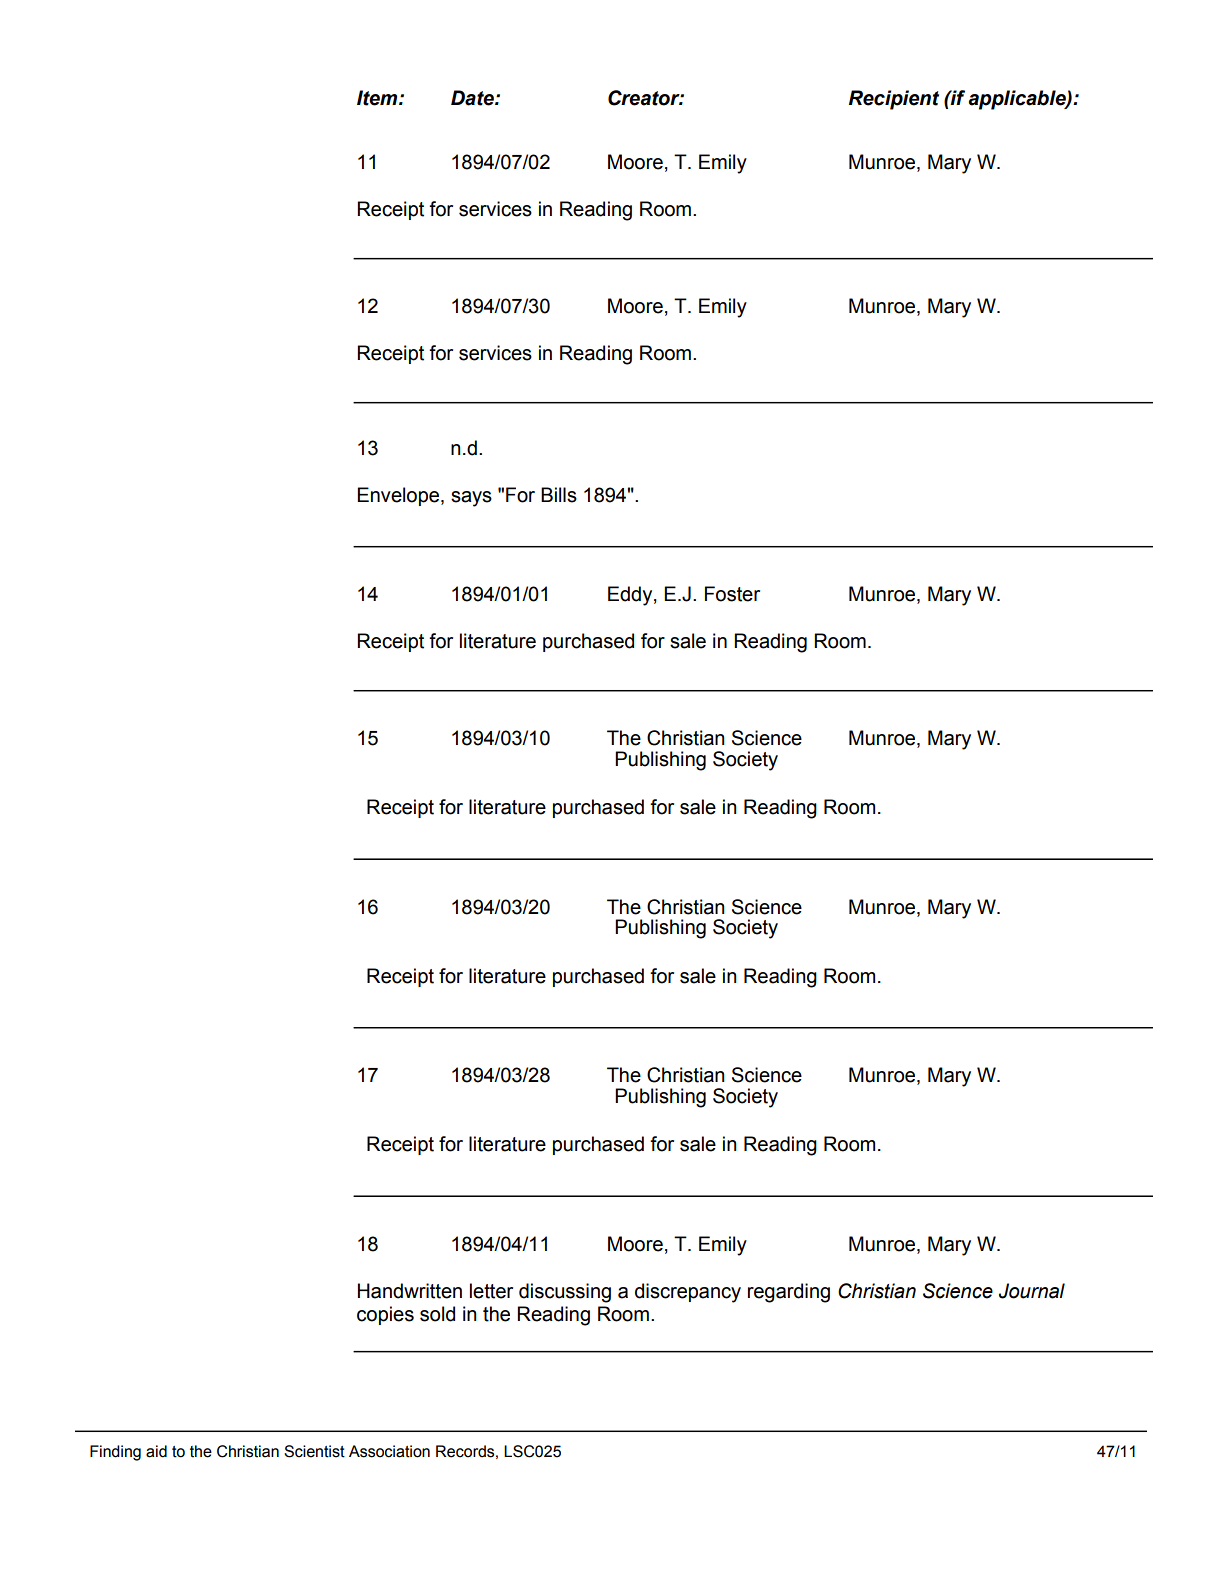  Describe the element at coordinates (559, 495) in the page. I see `Bills` at that location.
